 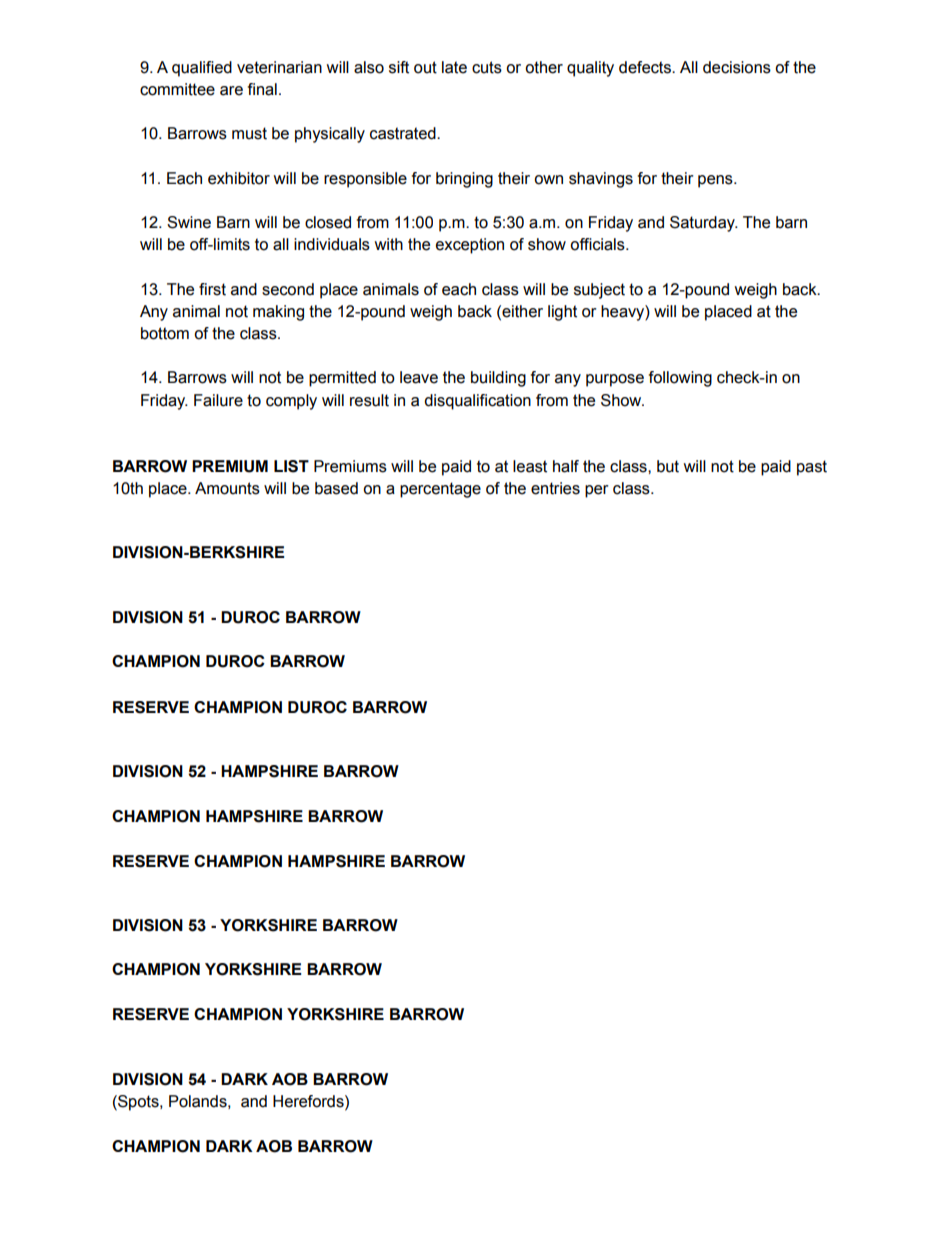 I want to click on building, so click(x=498, y=379).
